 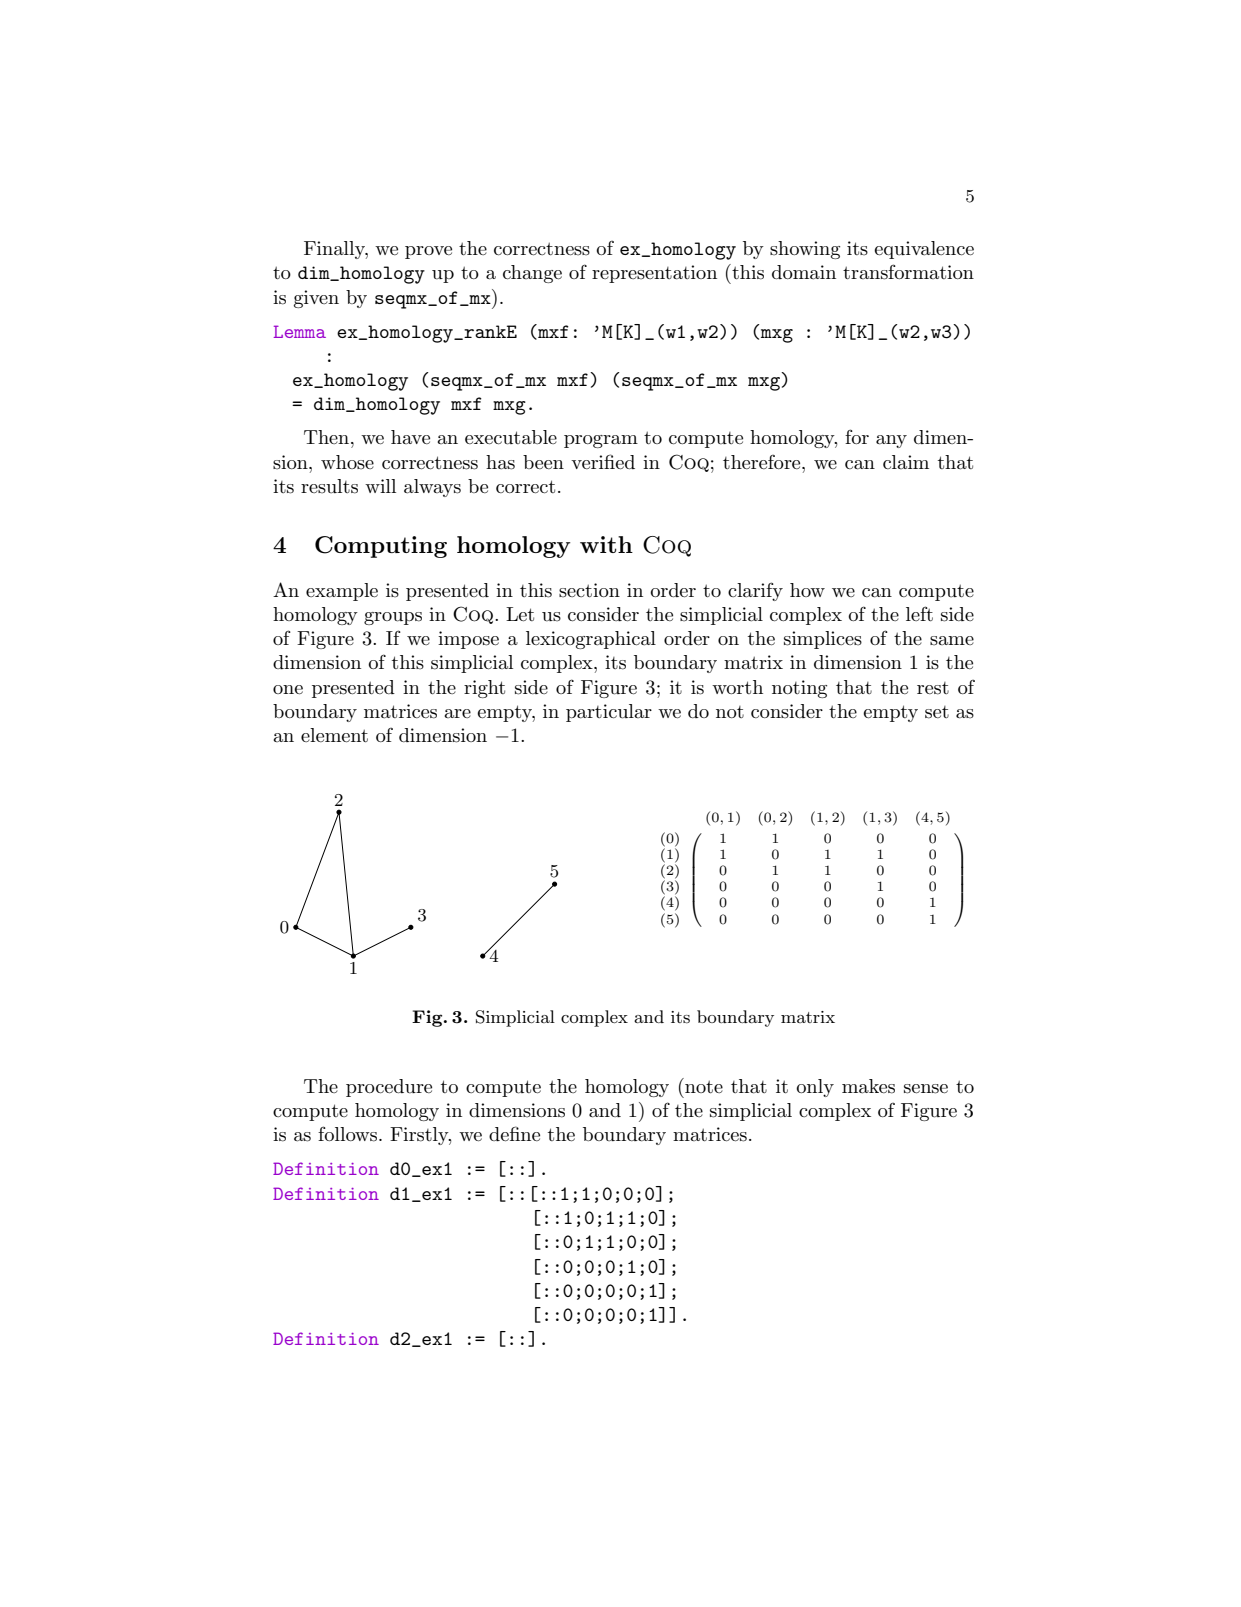 I want to click on element, so click(x=334, y=735).
